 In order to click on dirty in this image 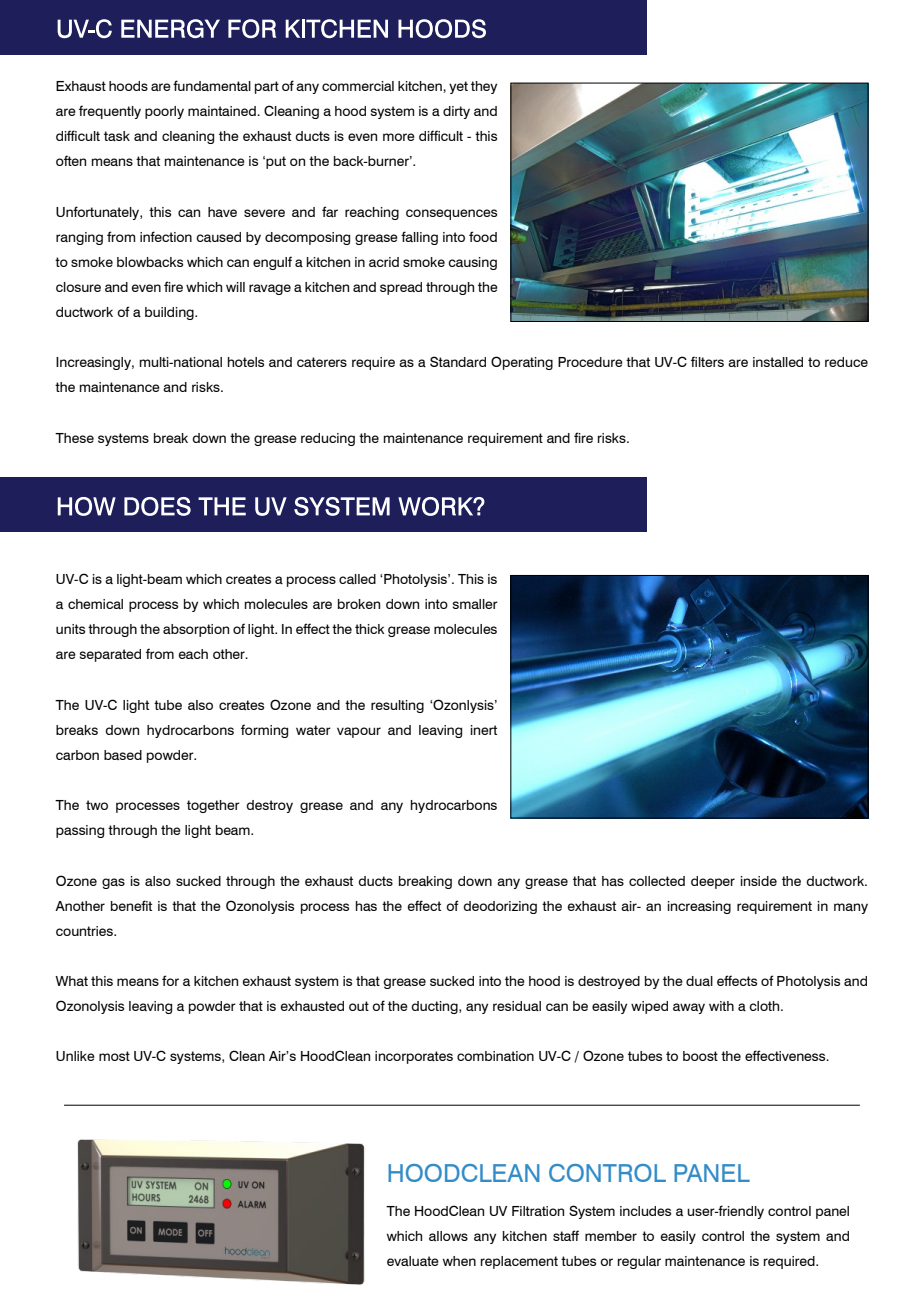, I will do `click(456, 112)`.
